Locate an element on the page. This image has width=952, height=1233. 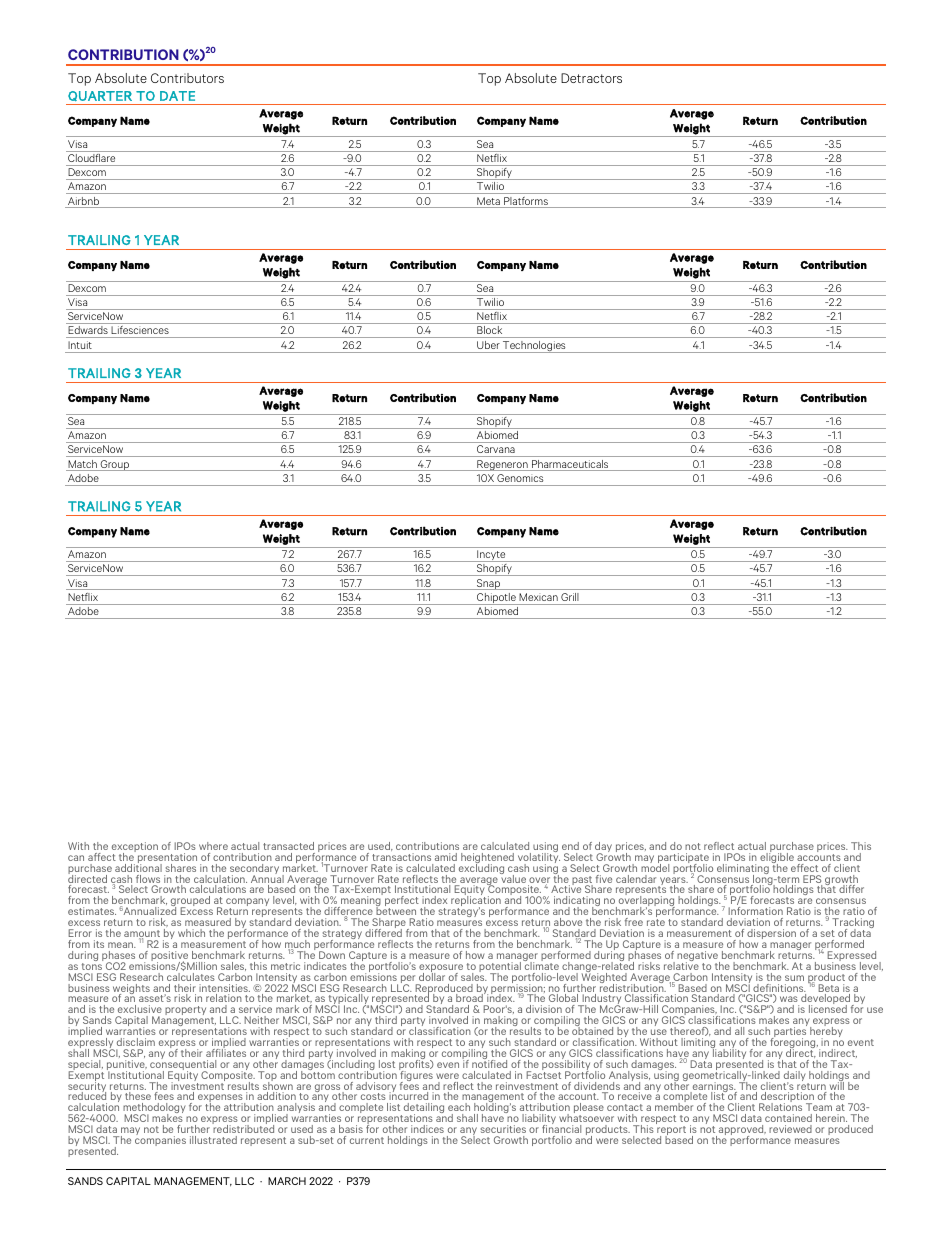
Meta is located at coordinates (488, 202).
